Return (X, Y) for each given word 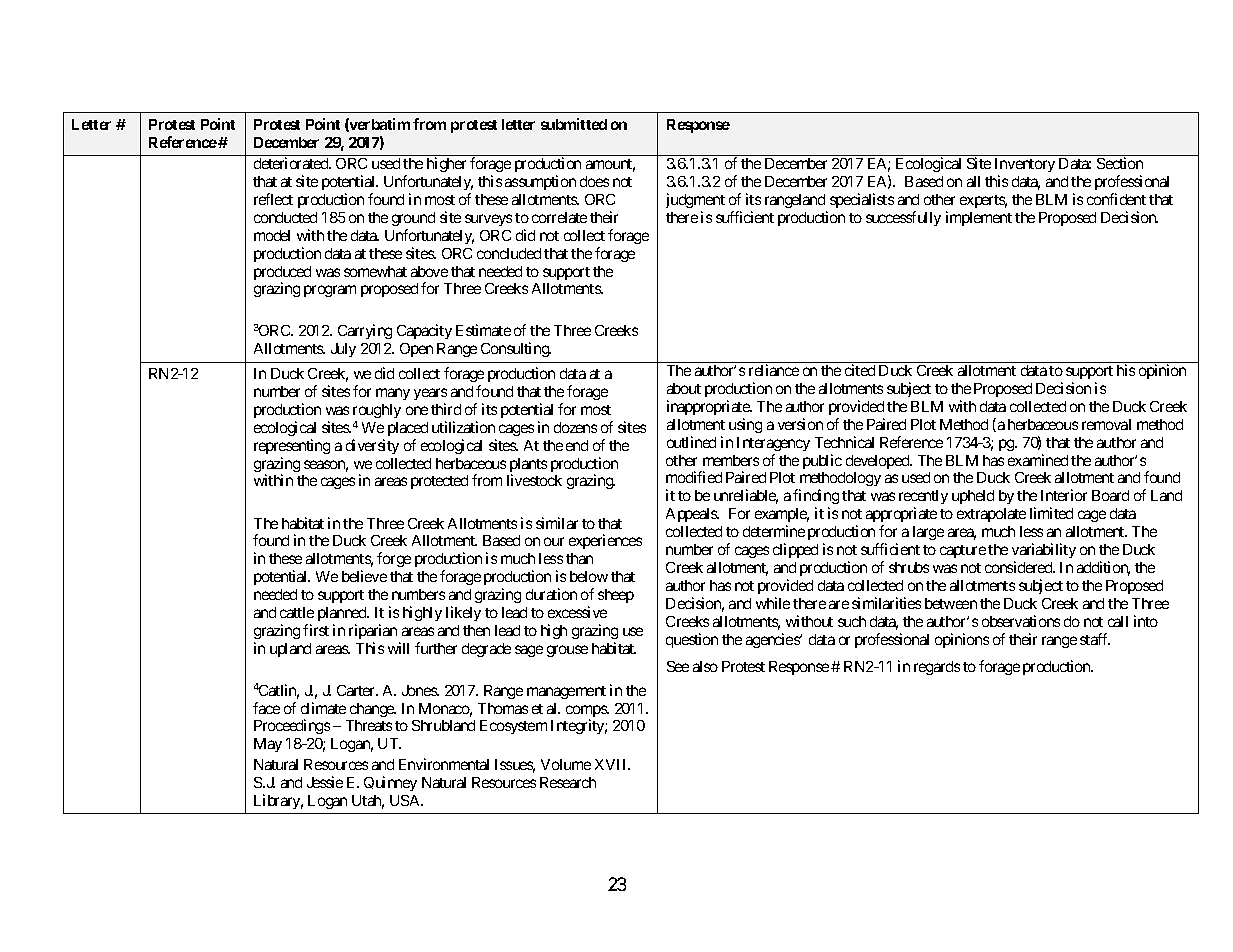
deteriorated (292, 163)
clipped (795, 550)
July (343, 350)
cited (860, 370)
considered (1019, 567)
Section (1120, 163)
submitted (574, 124)
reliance (774, 370)
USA (406, 800)
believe (364, 576)
